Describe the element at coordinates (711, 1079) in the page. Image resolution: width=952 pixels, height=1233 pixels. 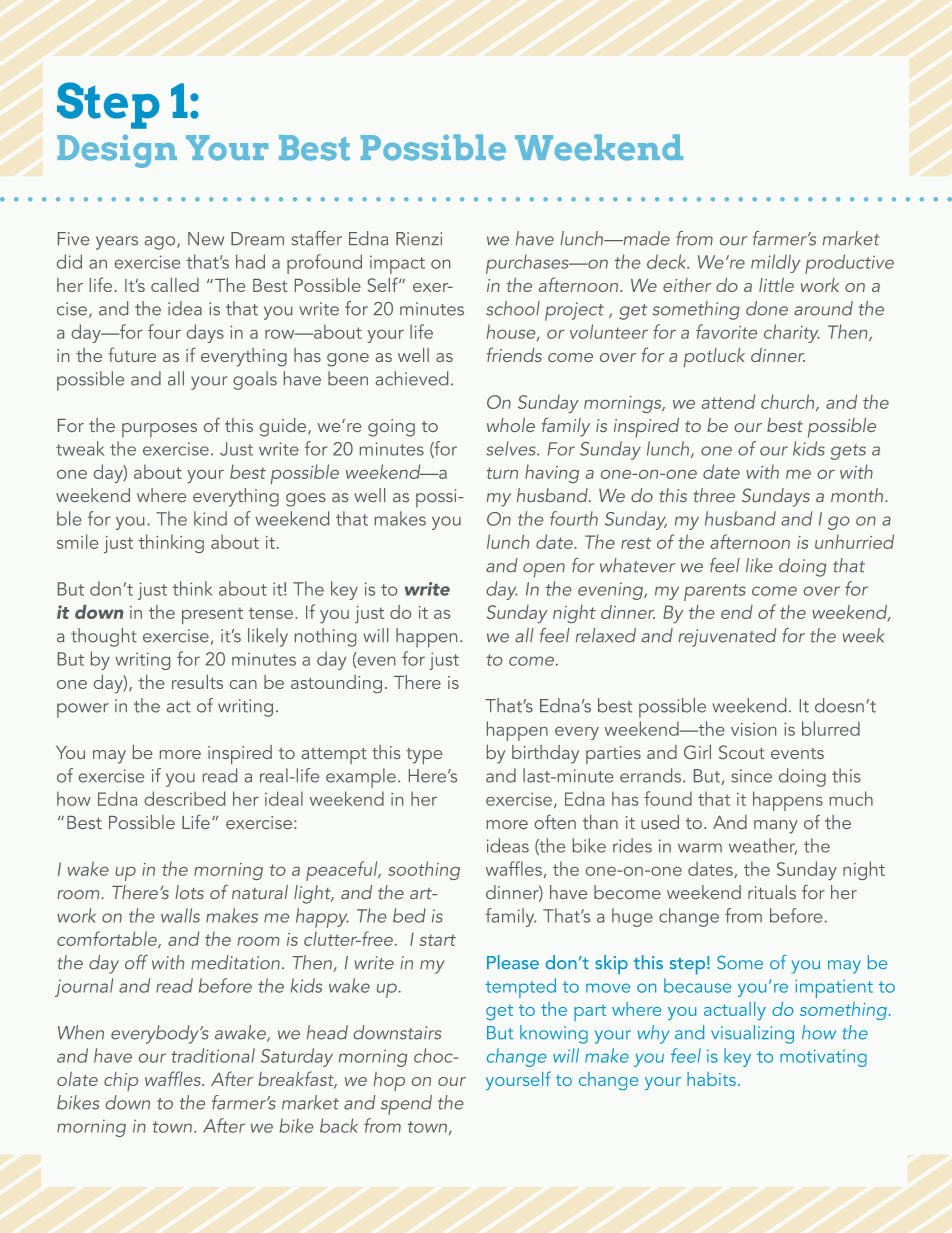
I see `habits` at that location.
